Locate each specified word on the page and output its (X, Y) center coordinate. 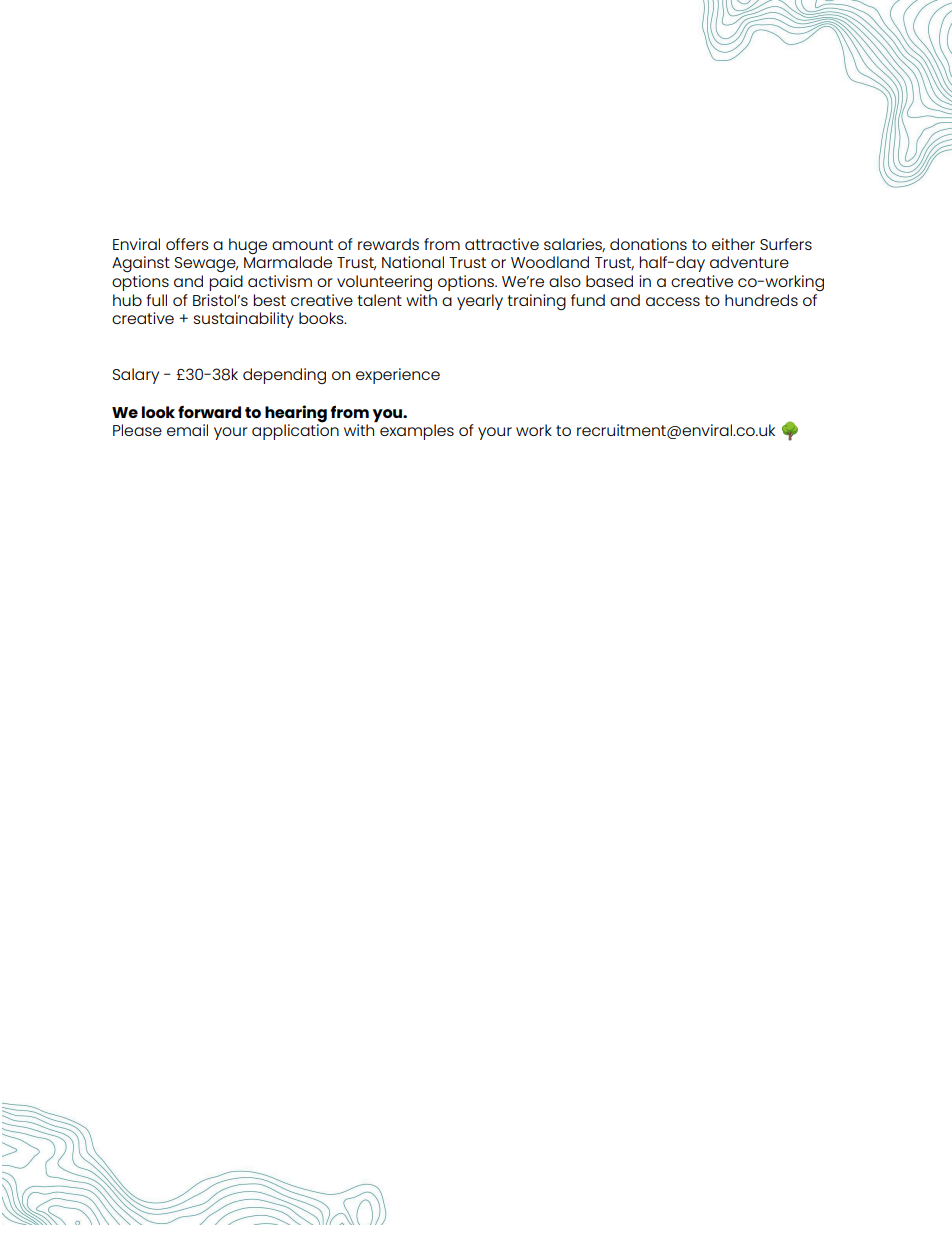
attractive (502, 244)
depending (284, 376)
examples (417, 432)
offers (187, 244)
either (733, 244)
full (156, 300)
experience (398, 376)
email (187, 430)
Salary (136, 376)
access (673, 301)
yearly (480, 302)
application (295, 431)
